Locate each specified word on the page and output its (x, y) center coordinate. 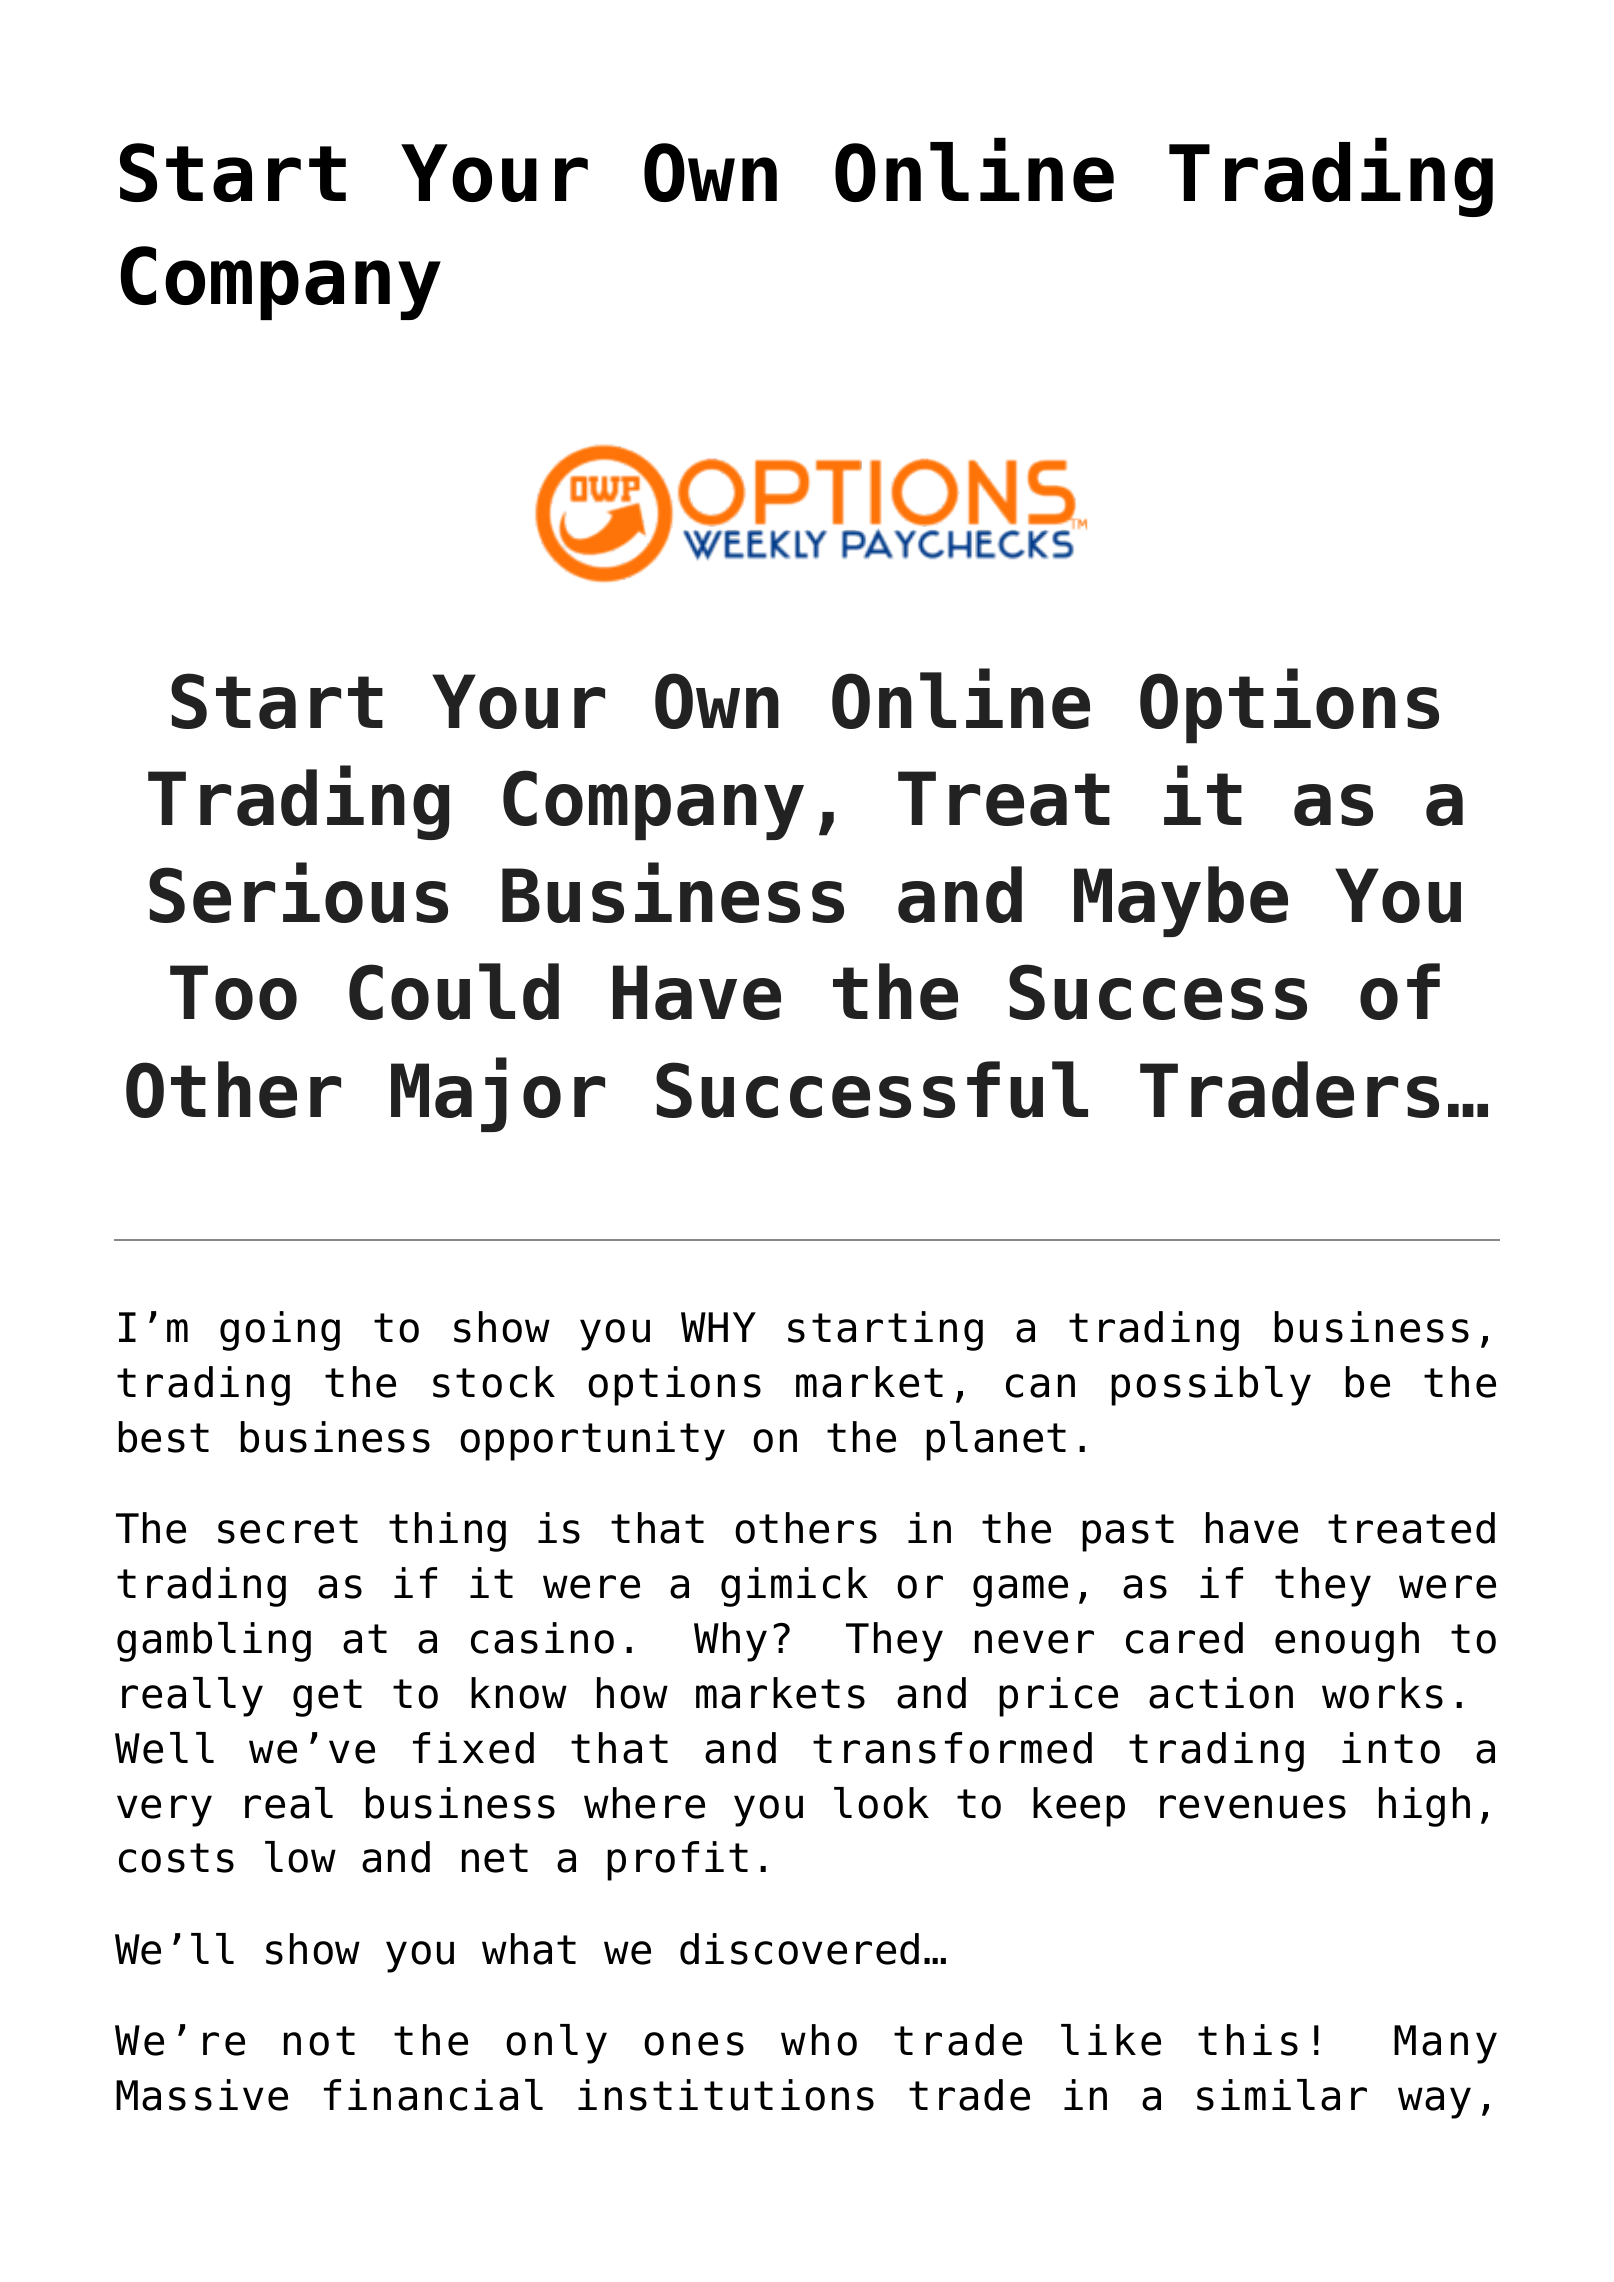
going (280, 1331)
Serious (298, 892)
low (300, 1857)
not (319, 2041)
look (881, 1803)
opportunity (592, 1441)
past (1128, 1533)
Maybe (1181, 901)
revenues (1253, 1807)
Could (454, 991)
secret (288, 1529)
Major (498, 1094)
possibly (1211, 1386)
